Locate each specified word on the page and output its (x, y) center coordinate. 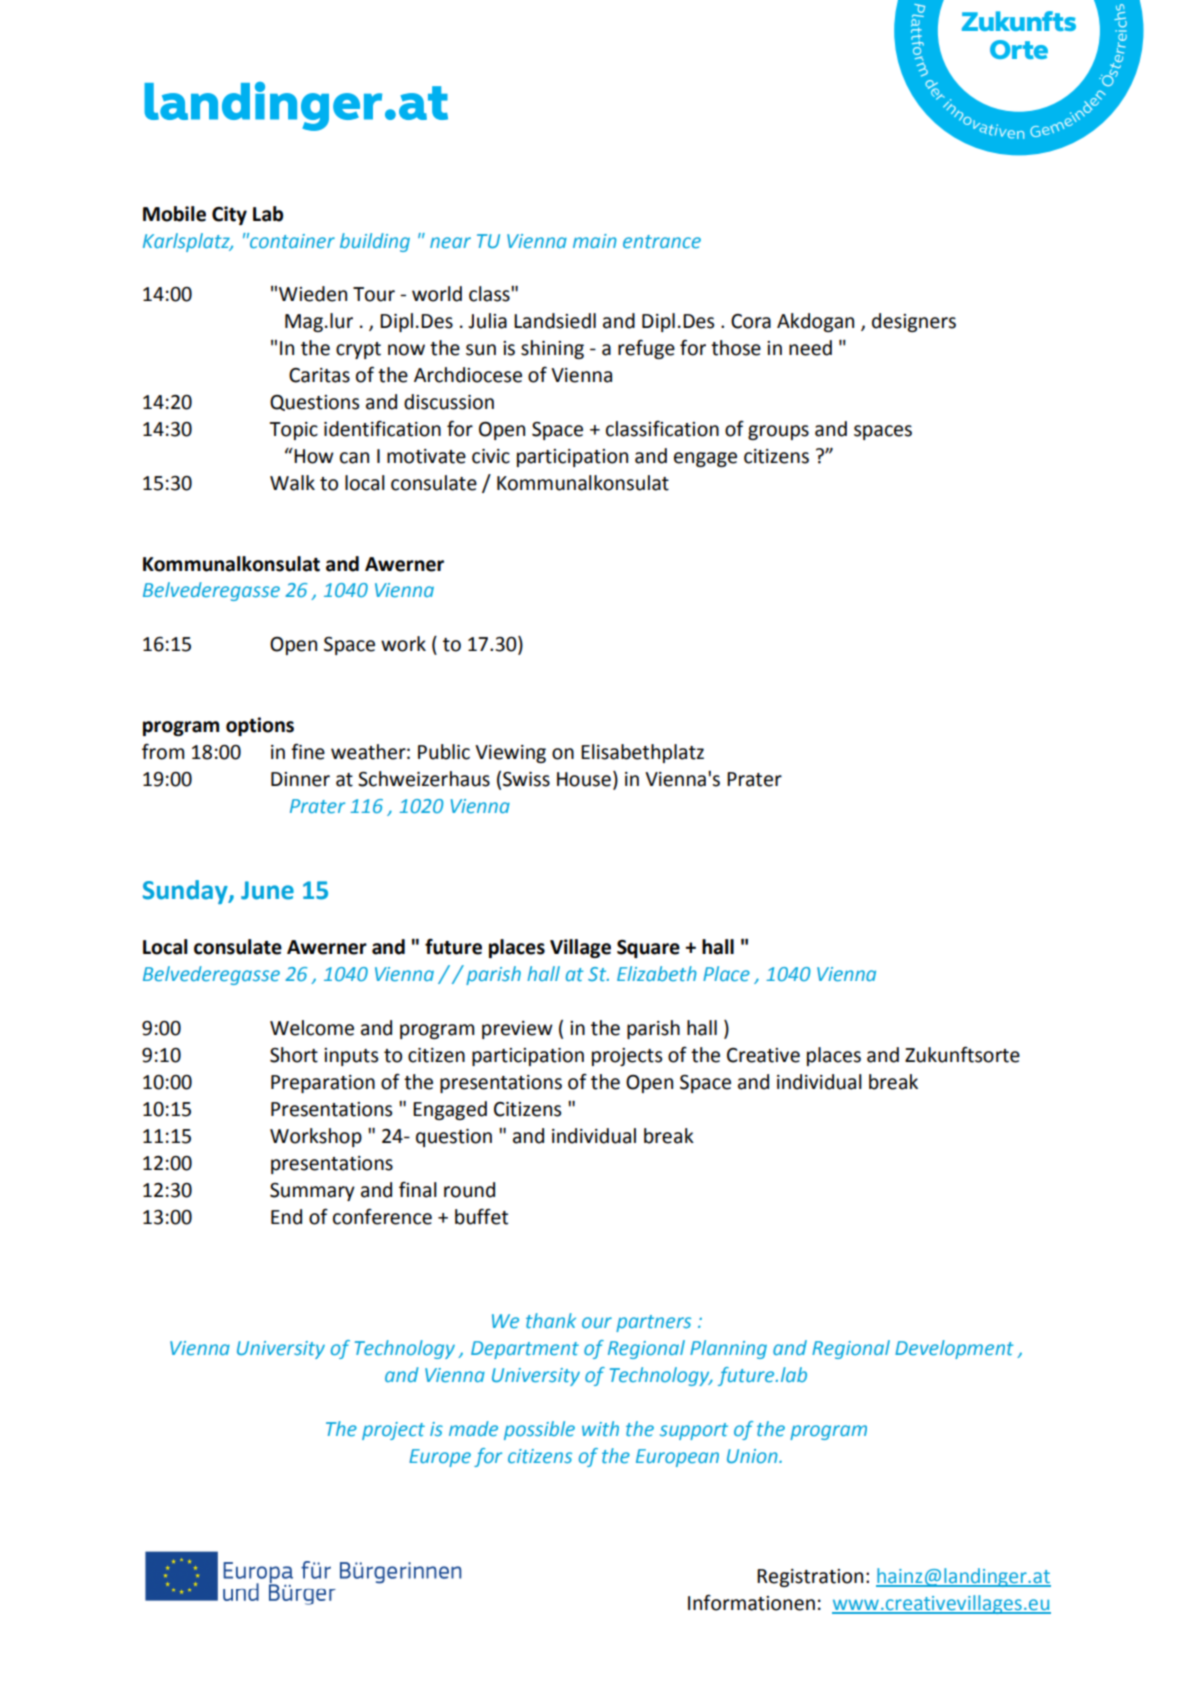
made (473, 1428)
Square (648, 949)
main (595, 241)
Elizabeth (657, 973)
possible (539, 1430)
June (267, 890)
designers (914, 322)
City (229, 215)
